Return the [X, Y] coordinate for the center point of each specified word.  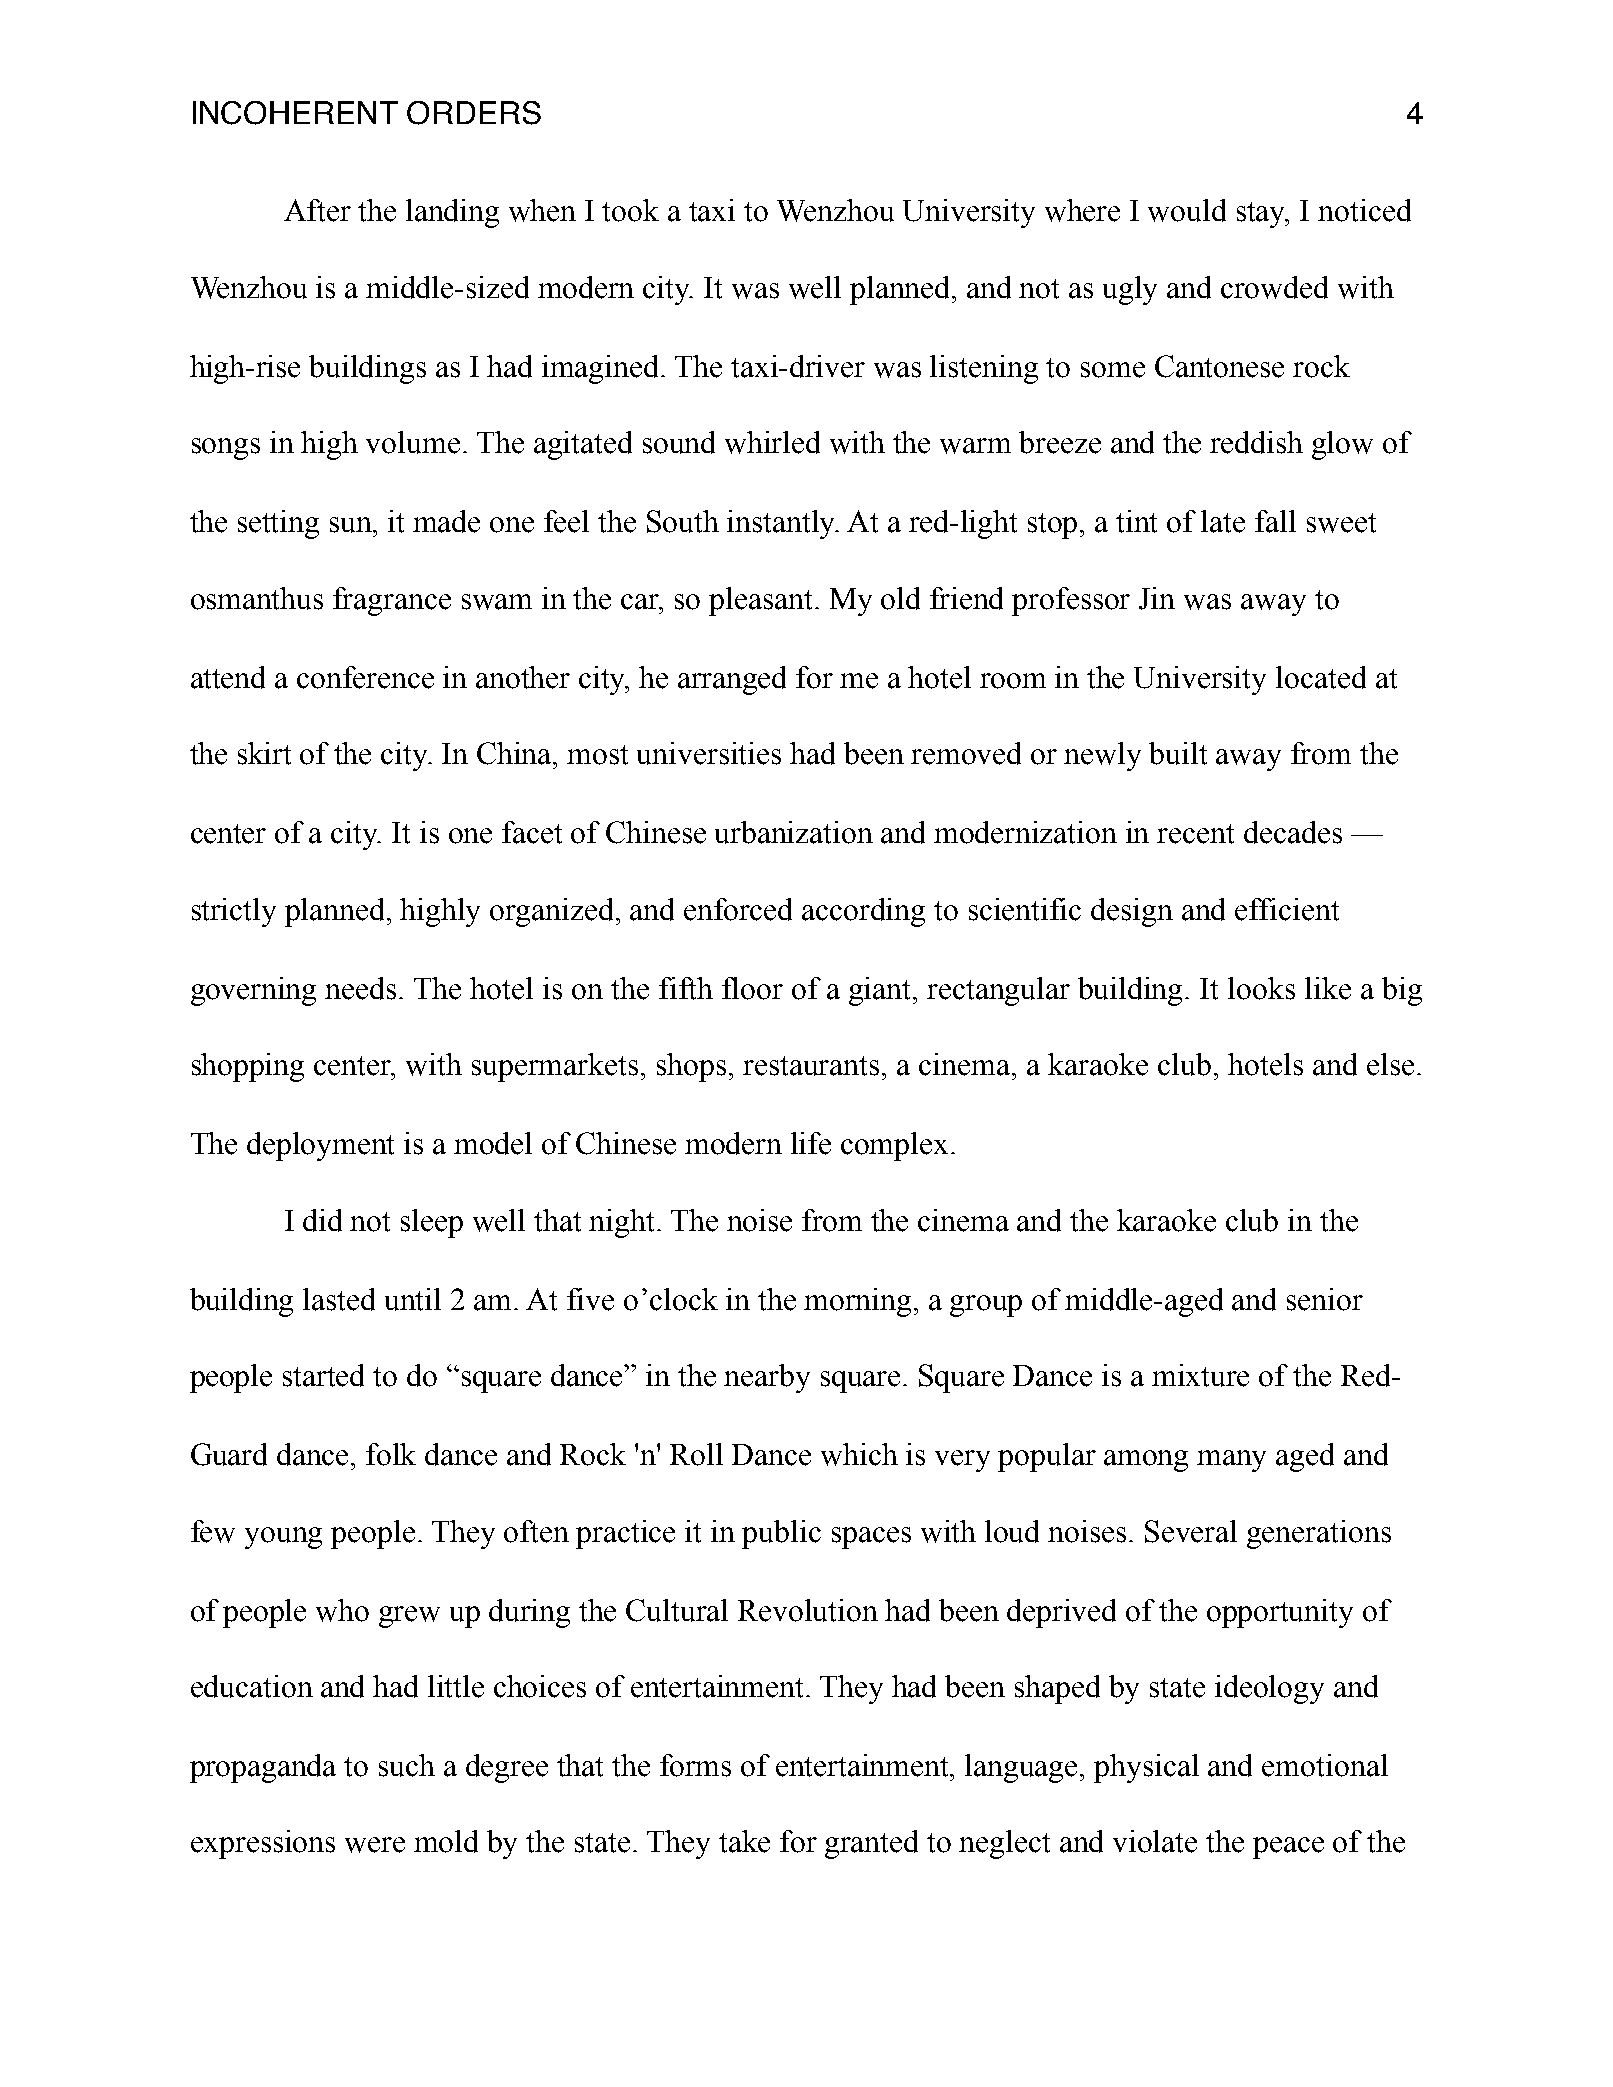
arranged [732, 680]
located [1321, 677]
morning [859, 1302]
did [322, 1220]
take [744, 1841]
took [630, 210]
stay [1263, 215]
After [317, 210]
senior [1325, 1299]
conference [365, 677]
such [407, 1765]
